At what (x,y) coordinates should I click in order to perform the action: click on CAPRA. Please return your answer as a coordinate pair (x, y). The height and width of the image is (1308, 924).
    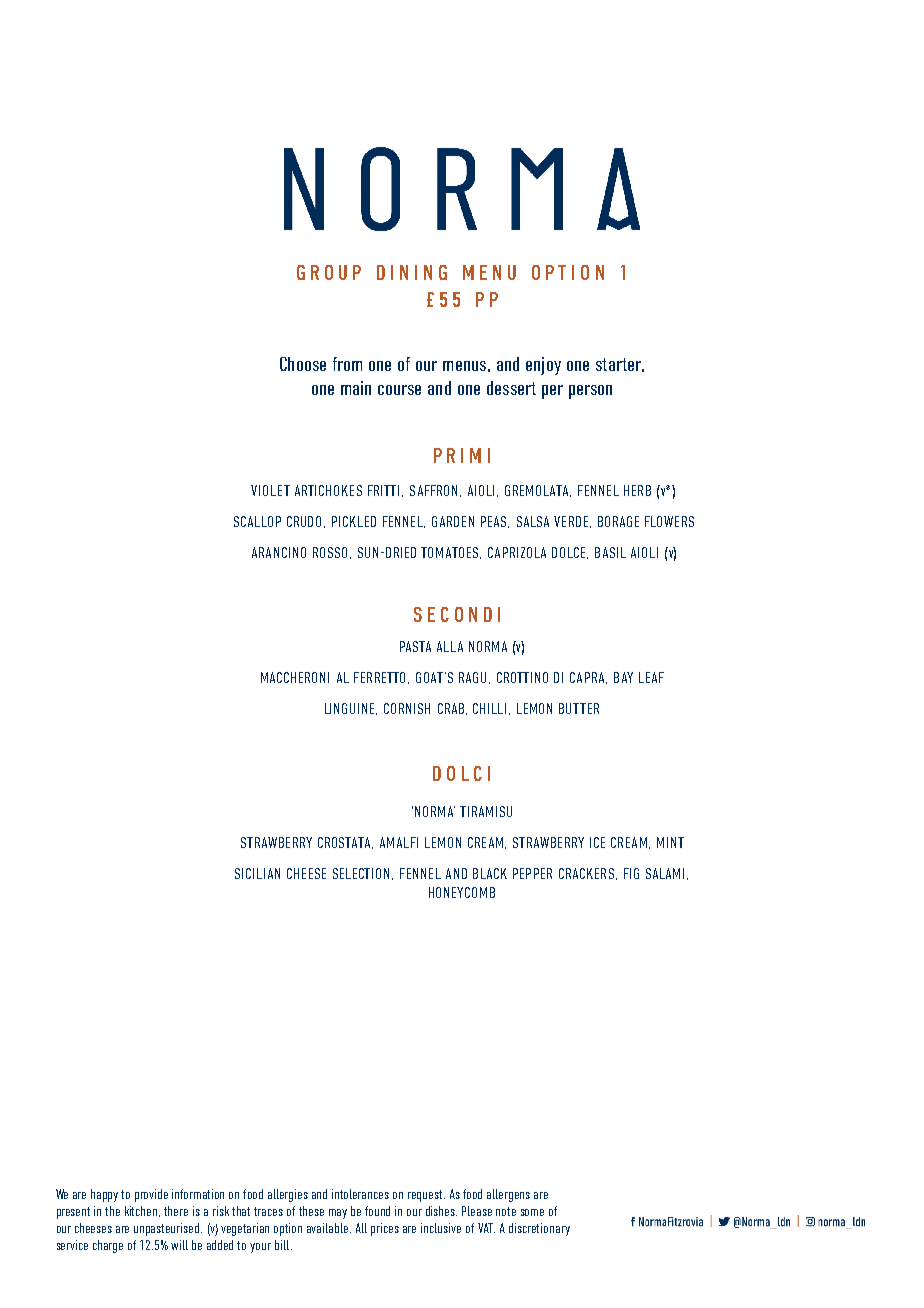
    Looking at the image, I should click on (588, 678).
